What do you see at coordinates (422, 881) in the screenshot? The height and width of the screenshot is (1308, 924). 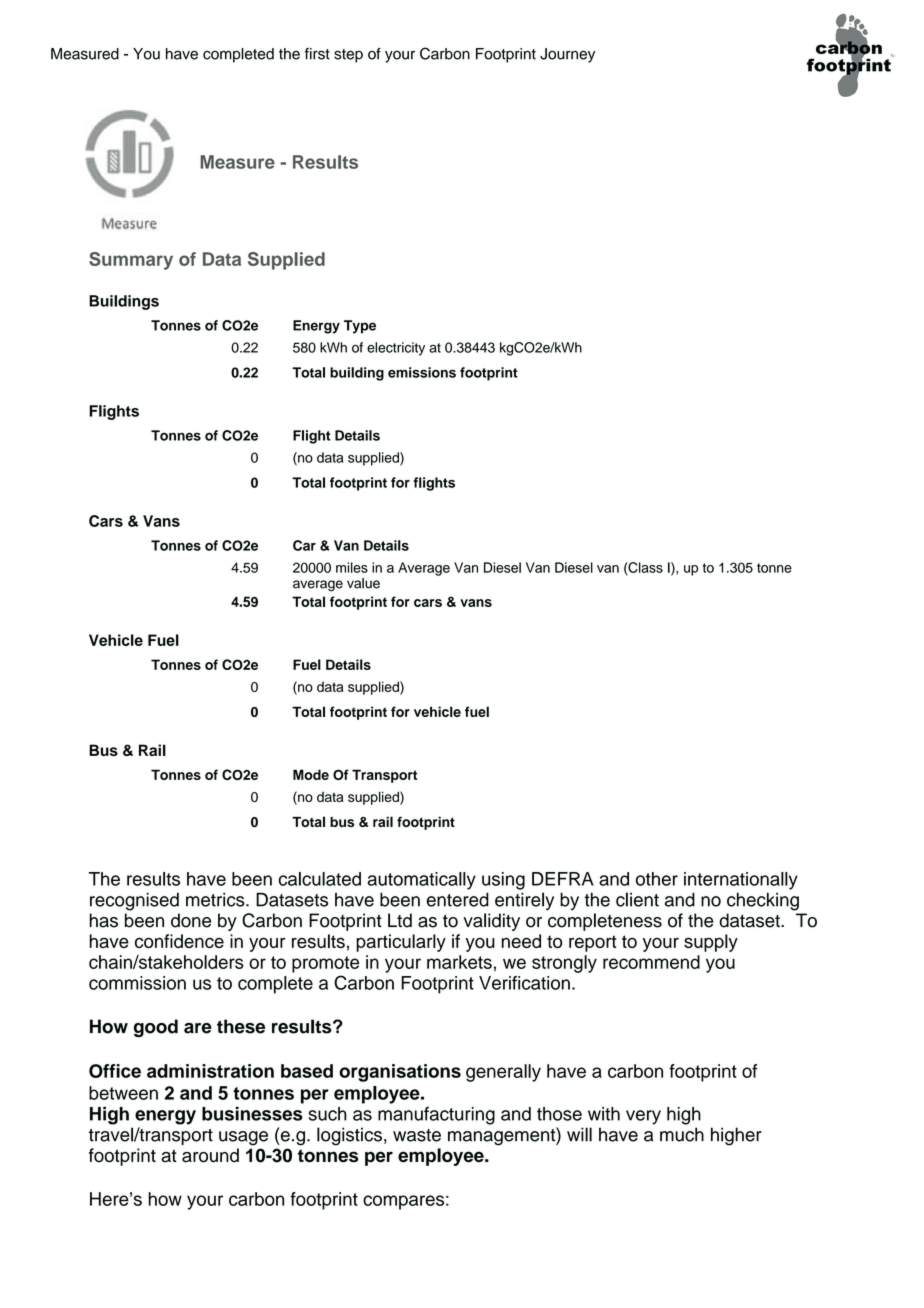 I see `automatically` at bounding box center [422, 881].
